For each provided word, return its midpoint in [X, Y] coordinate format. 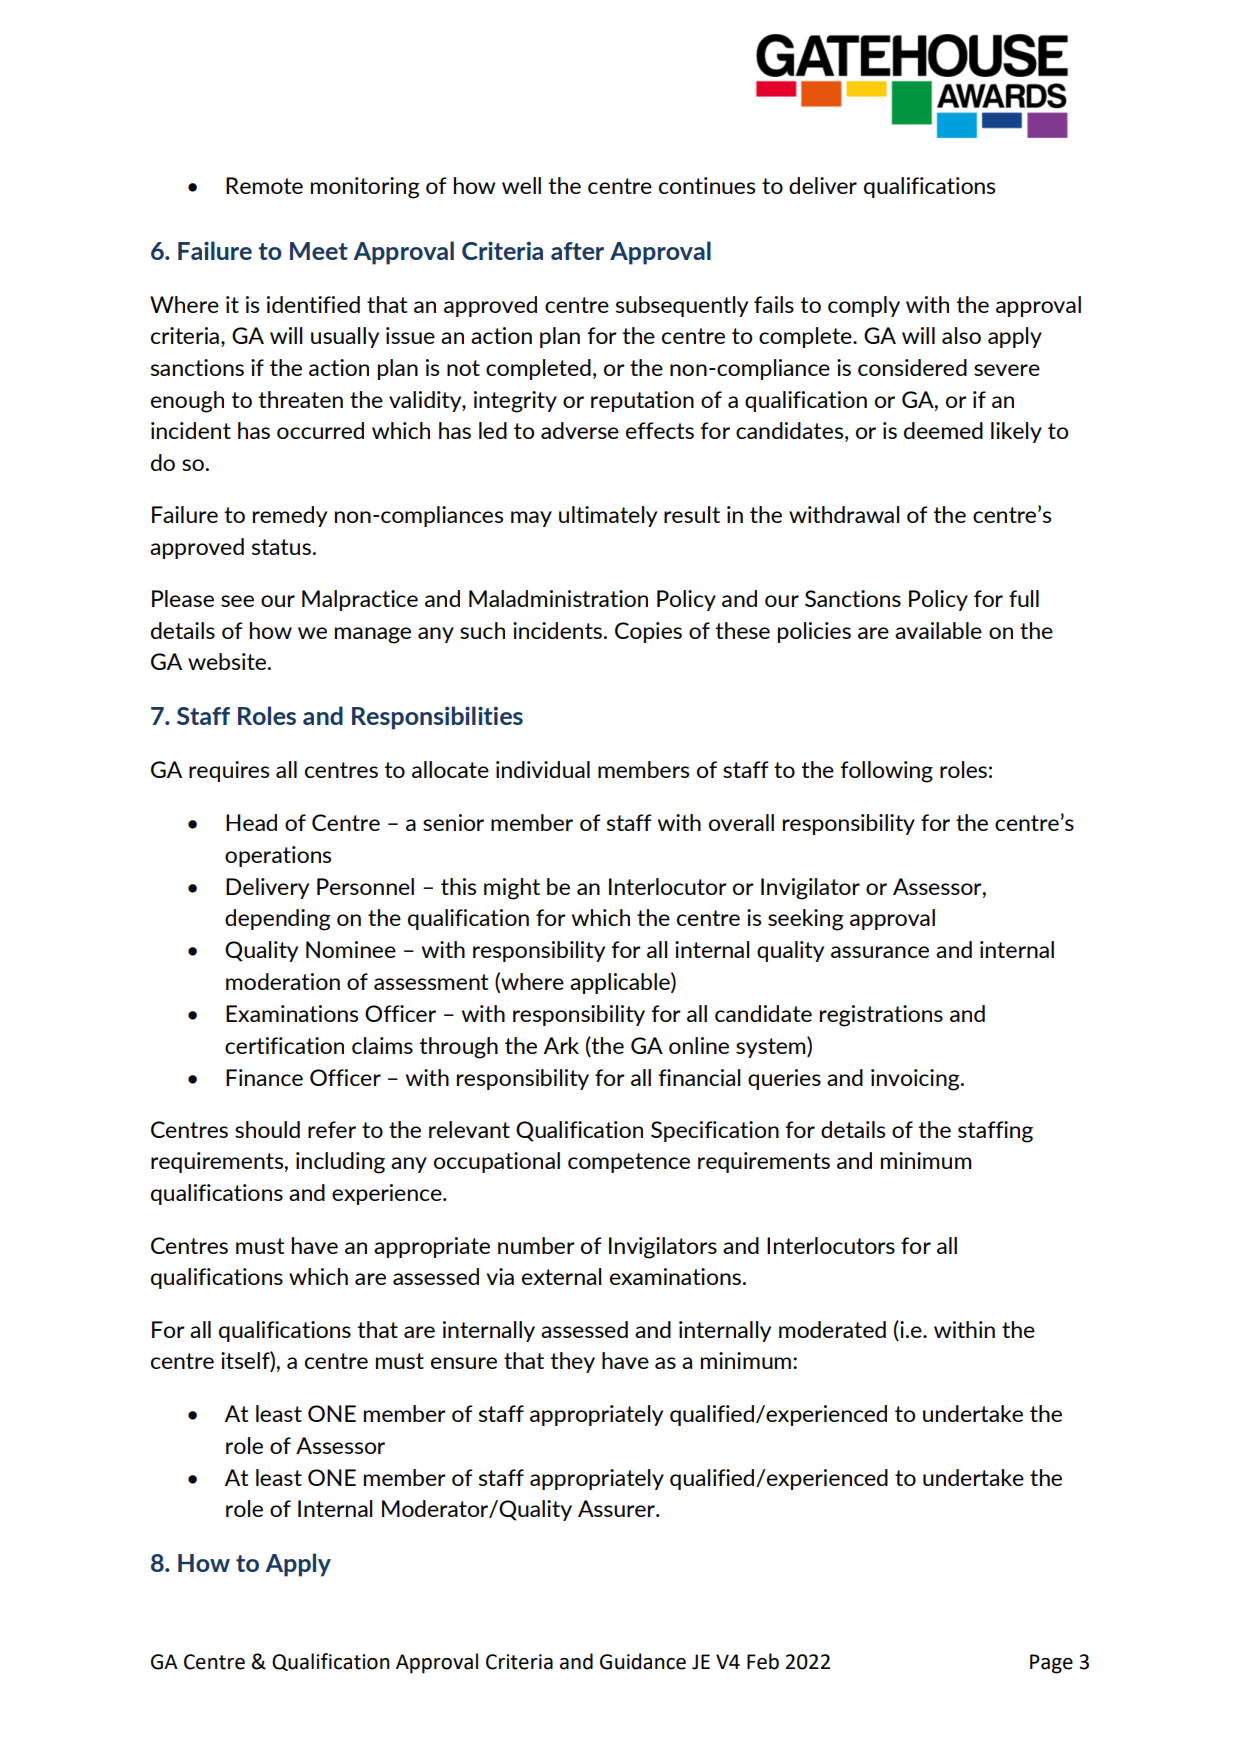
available [938, 630]
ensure [464, 1363]
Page [1051, 1664]
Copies [648, 632]
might [512, 889]
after [577, 251]
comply [864, 306]
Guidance [643, 1661]
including [340, 1163]
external [561, 1276]
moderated [832, 1329]
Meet [319, 251]
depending [278, 920]
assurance [880, 952]
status [281, 547]
